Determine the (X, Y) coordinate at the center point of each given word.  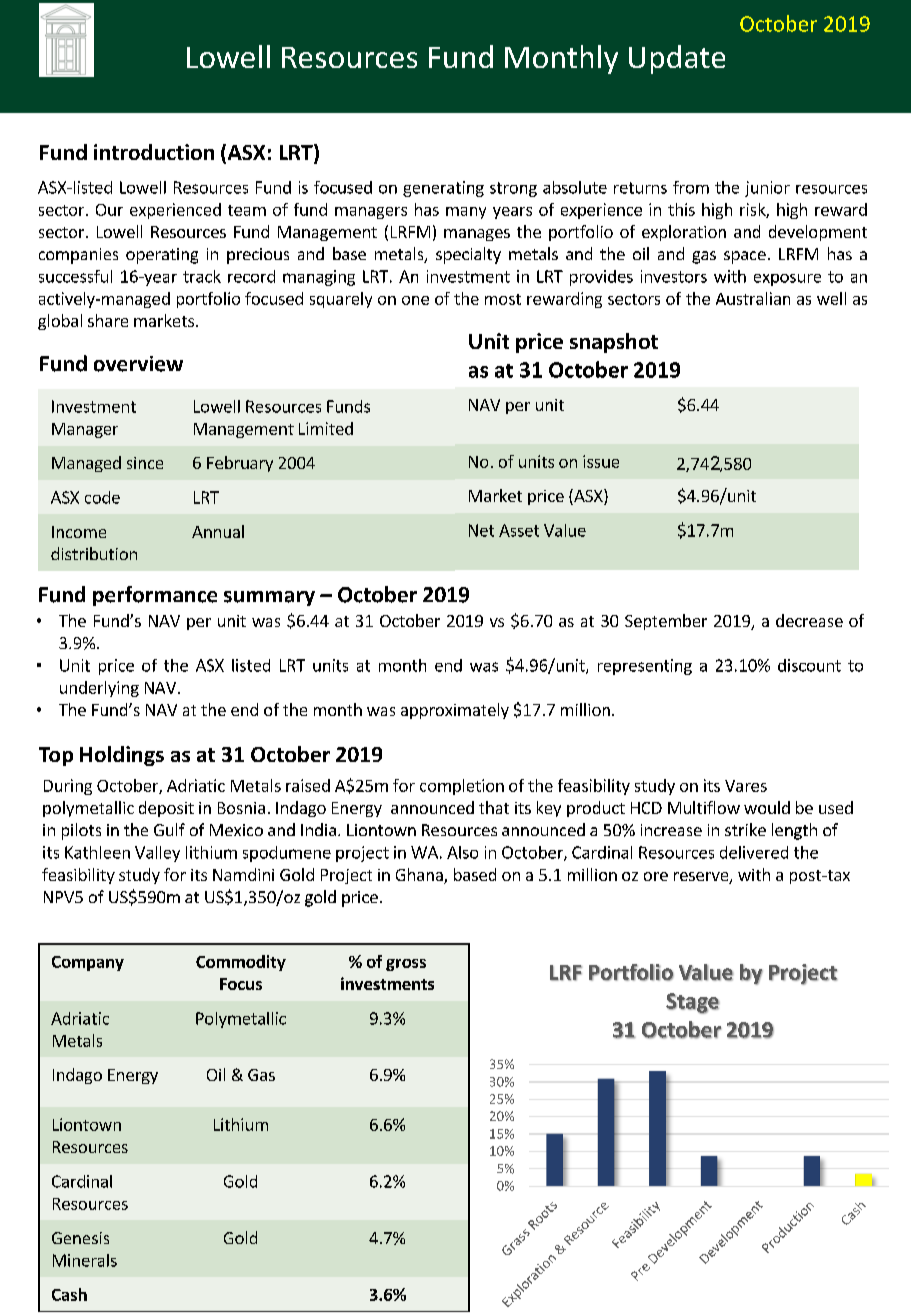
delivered (754, 852)
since (145, 463)
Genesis (80, 1238)
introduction (154, 152)
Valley (157, 854)
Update (677, 59)
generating (443, 189)
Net (481, 530)
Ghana (419, 874)
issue (601, 461)
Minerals (85, 1260)
